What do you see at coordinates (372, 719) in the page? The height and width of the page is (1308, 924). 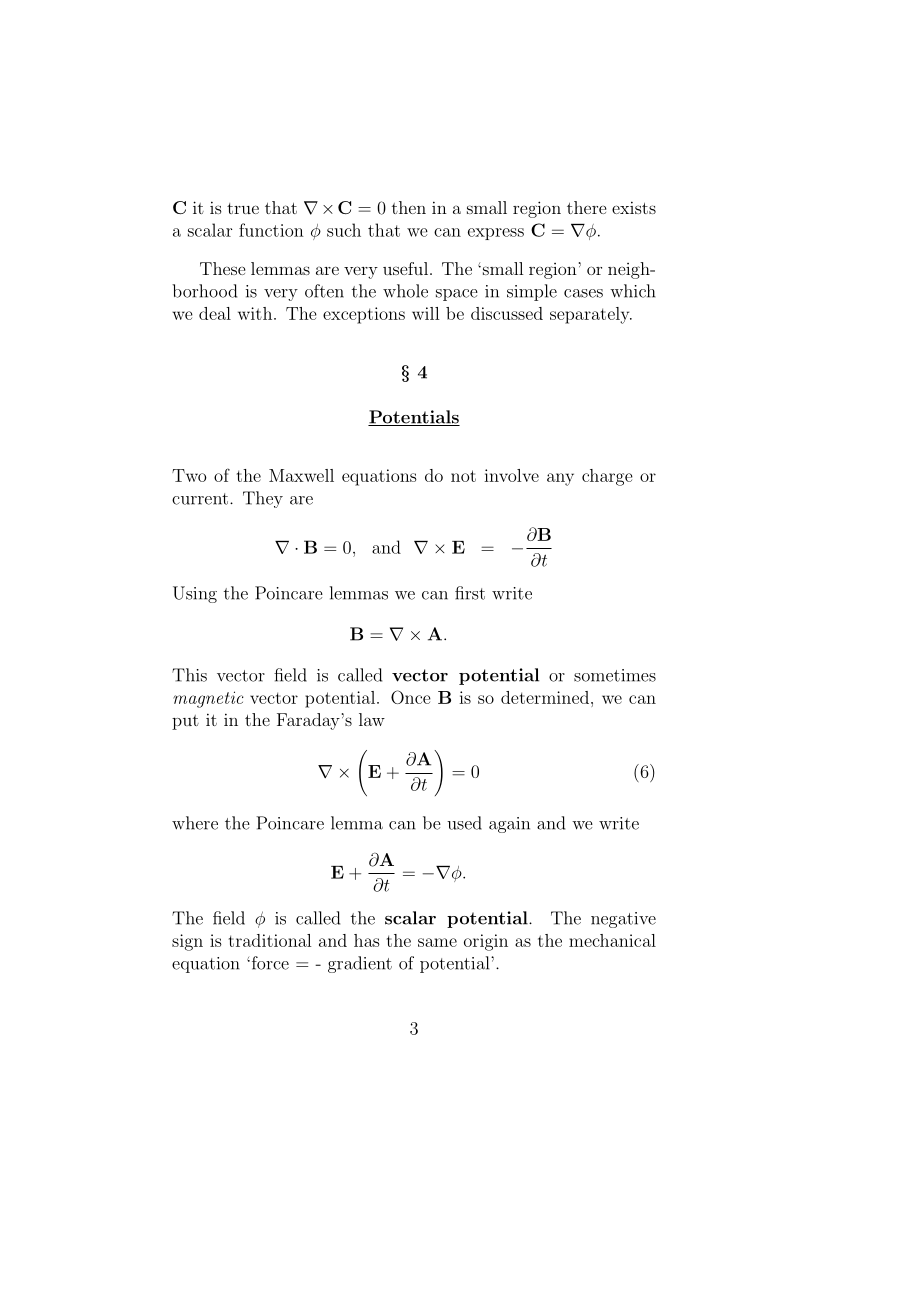 I see `law` at bounding box center [372, 719].
